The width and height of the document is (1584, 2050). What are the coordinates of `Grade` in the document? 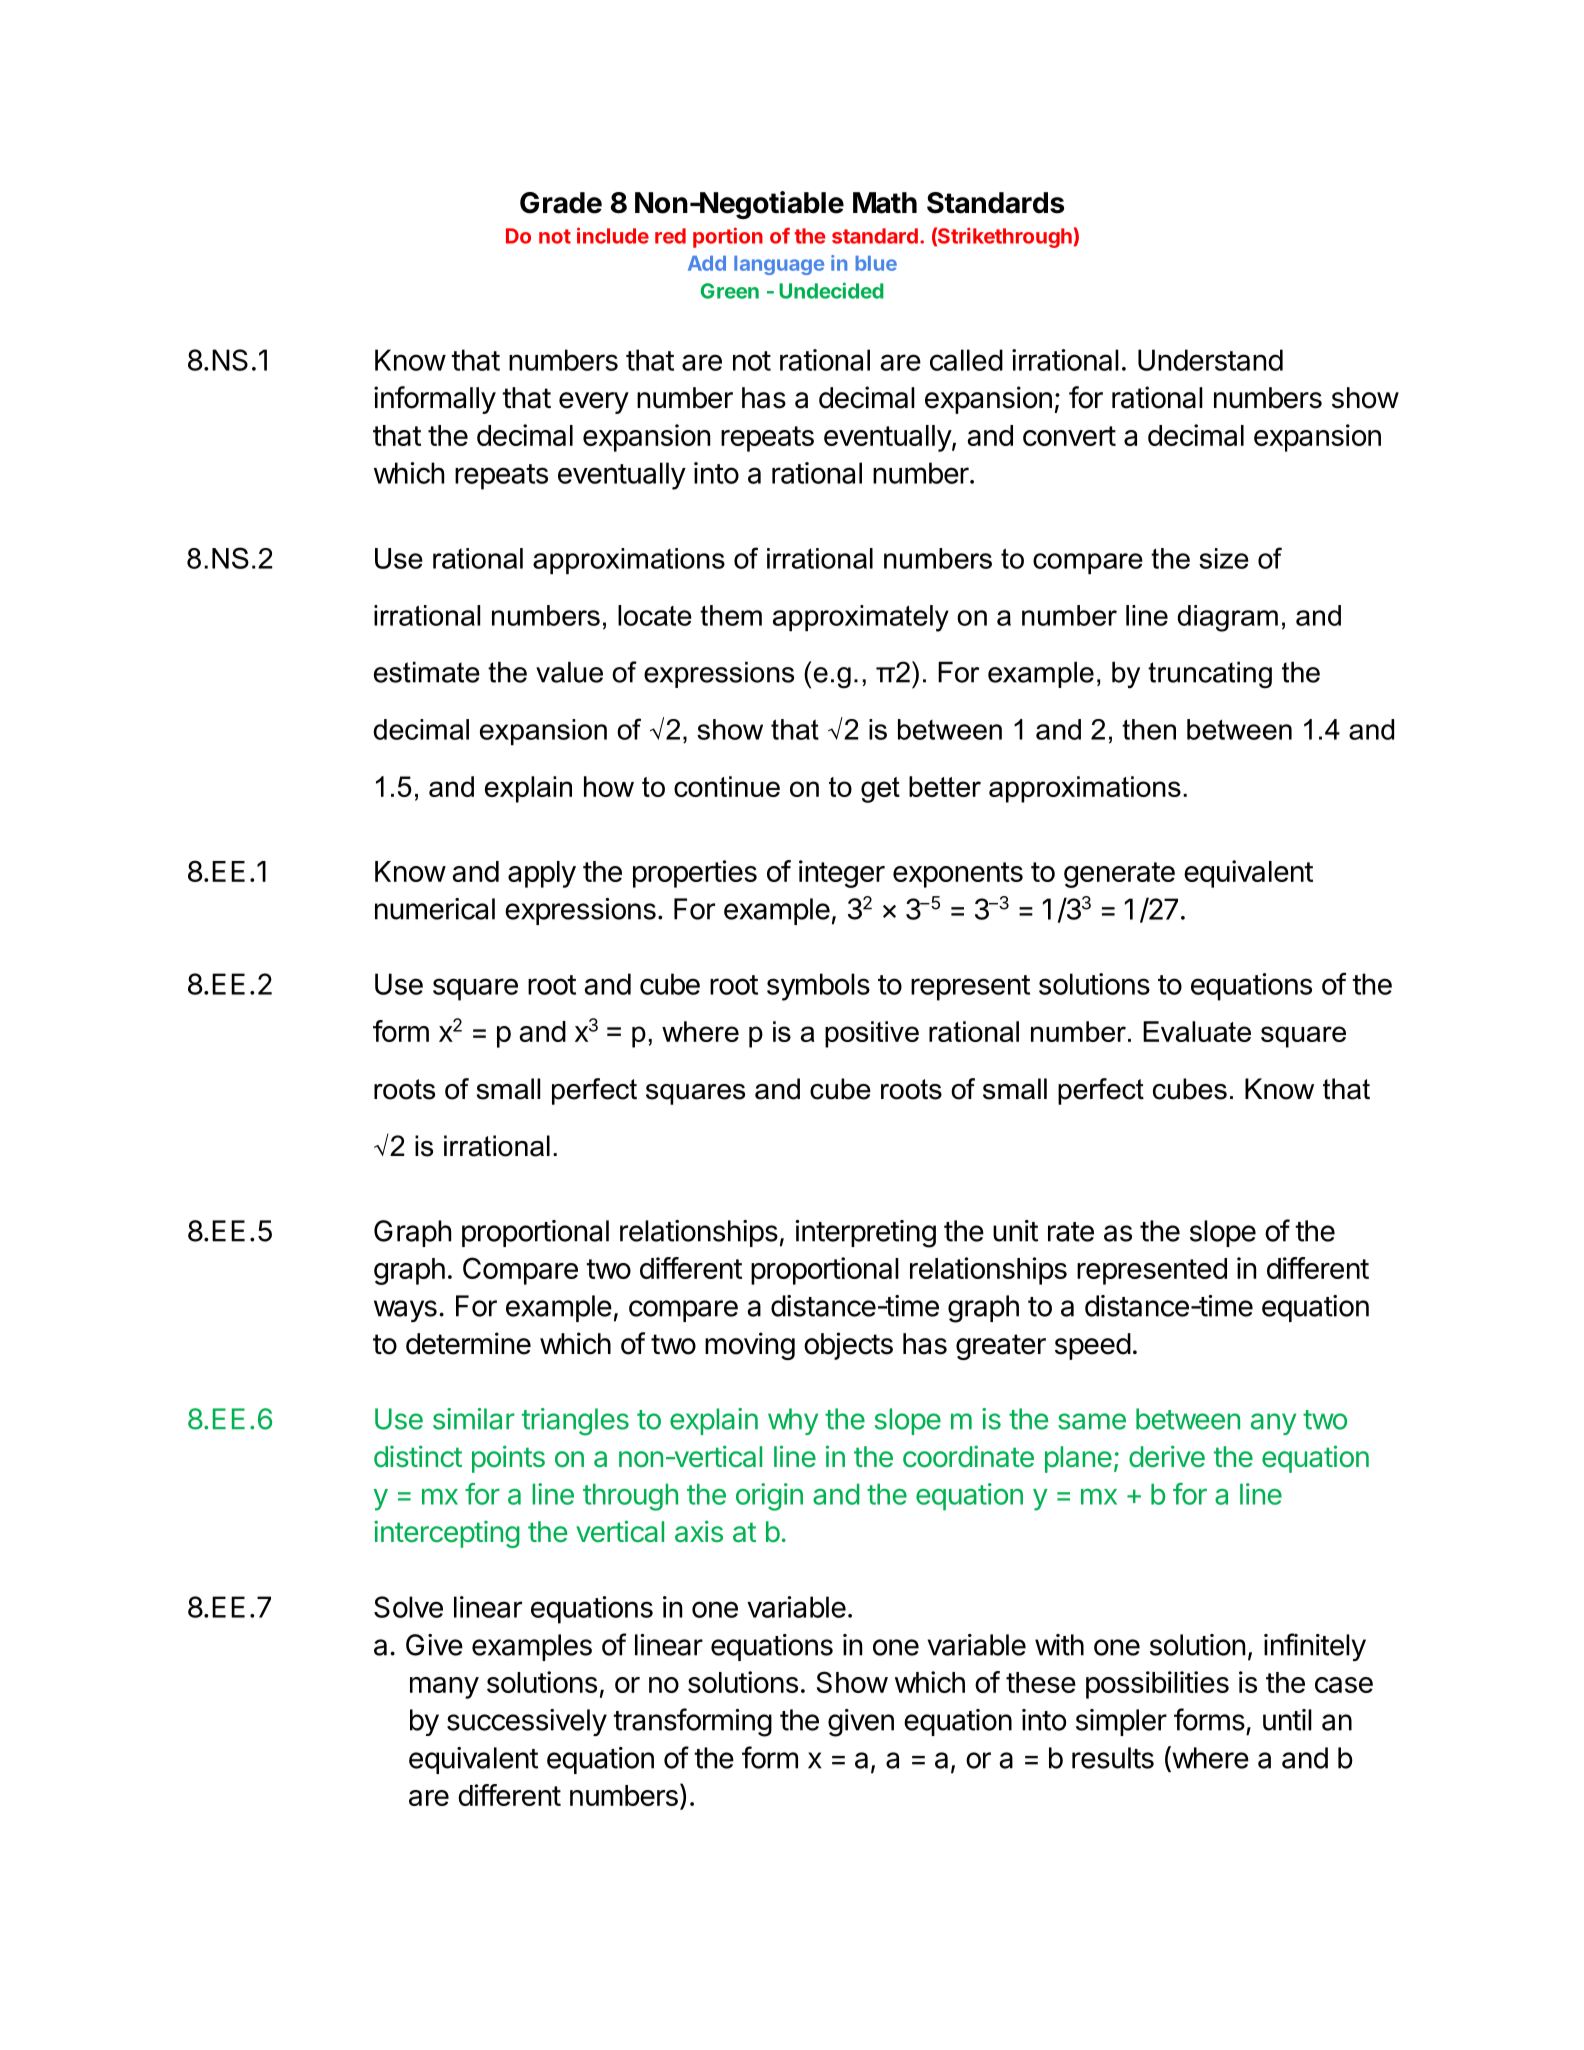 It's located at (561, 203).
